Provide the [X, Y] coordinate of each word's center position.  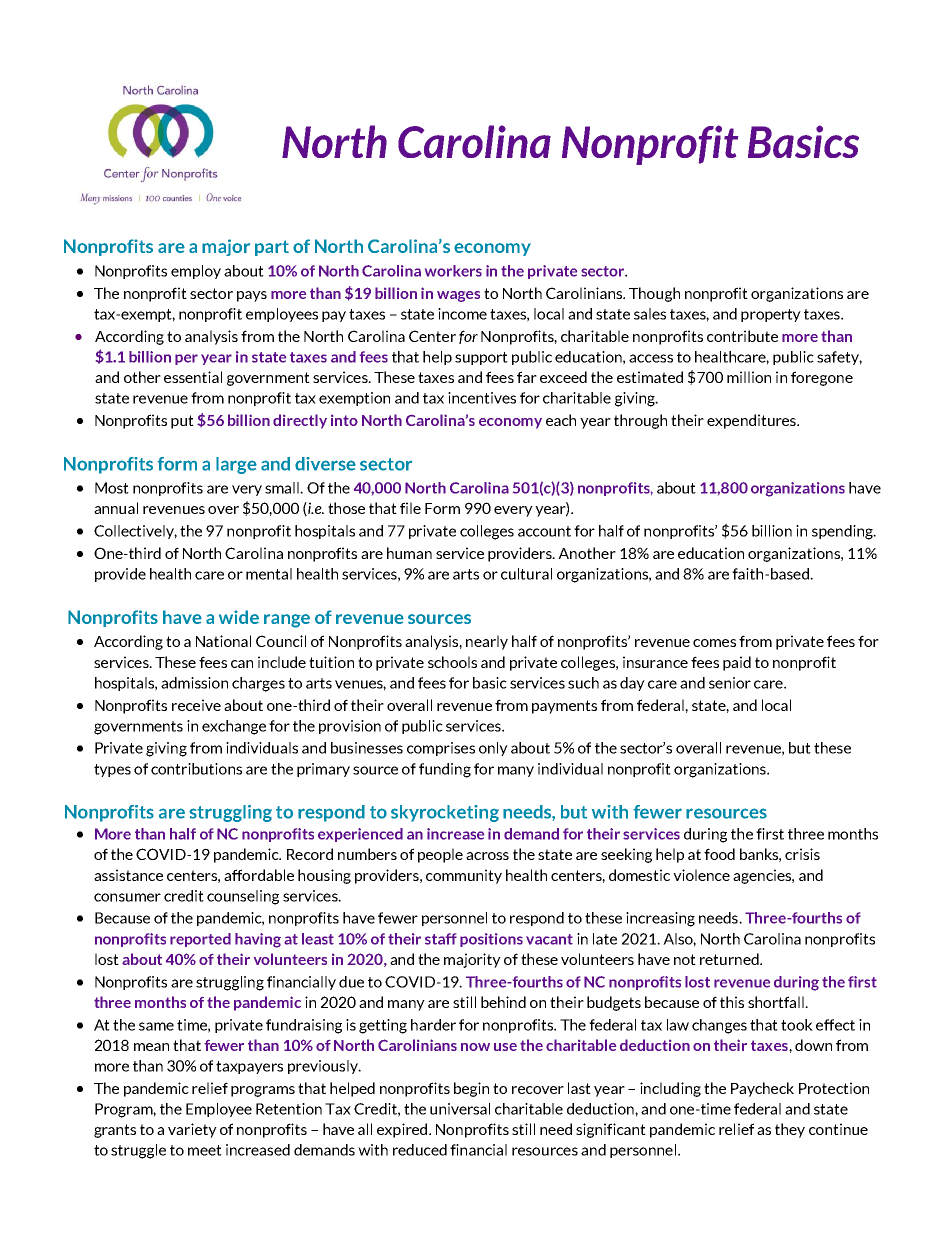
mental [269, 574]
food [719, 854]
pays [252, 296]
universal [460, 1109]
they [790, 1130]
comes [714, 643]
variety [192, 1130]
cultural [526, 574]
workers [453, 271]
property [771, 315]
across [487, 856]
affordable [259, 875]
